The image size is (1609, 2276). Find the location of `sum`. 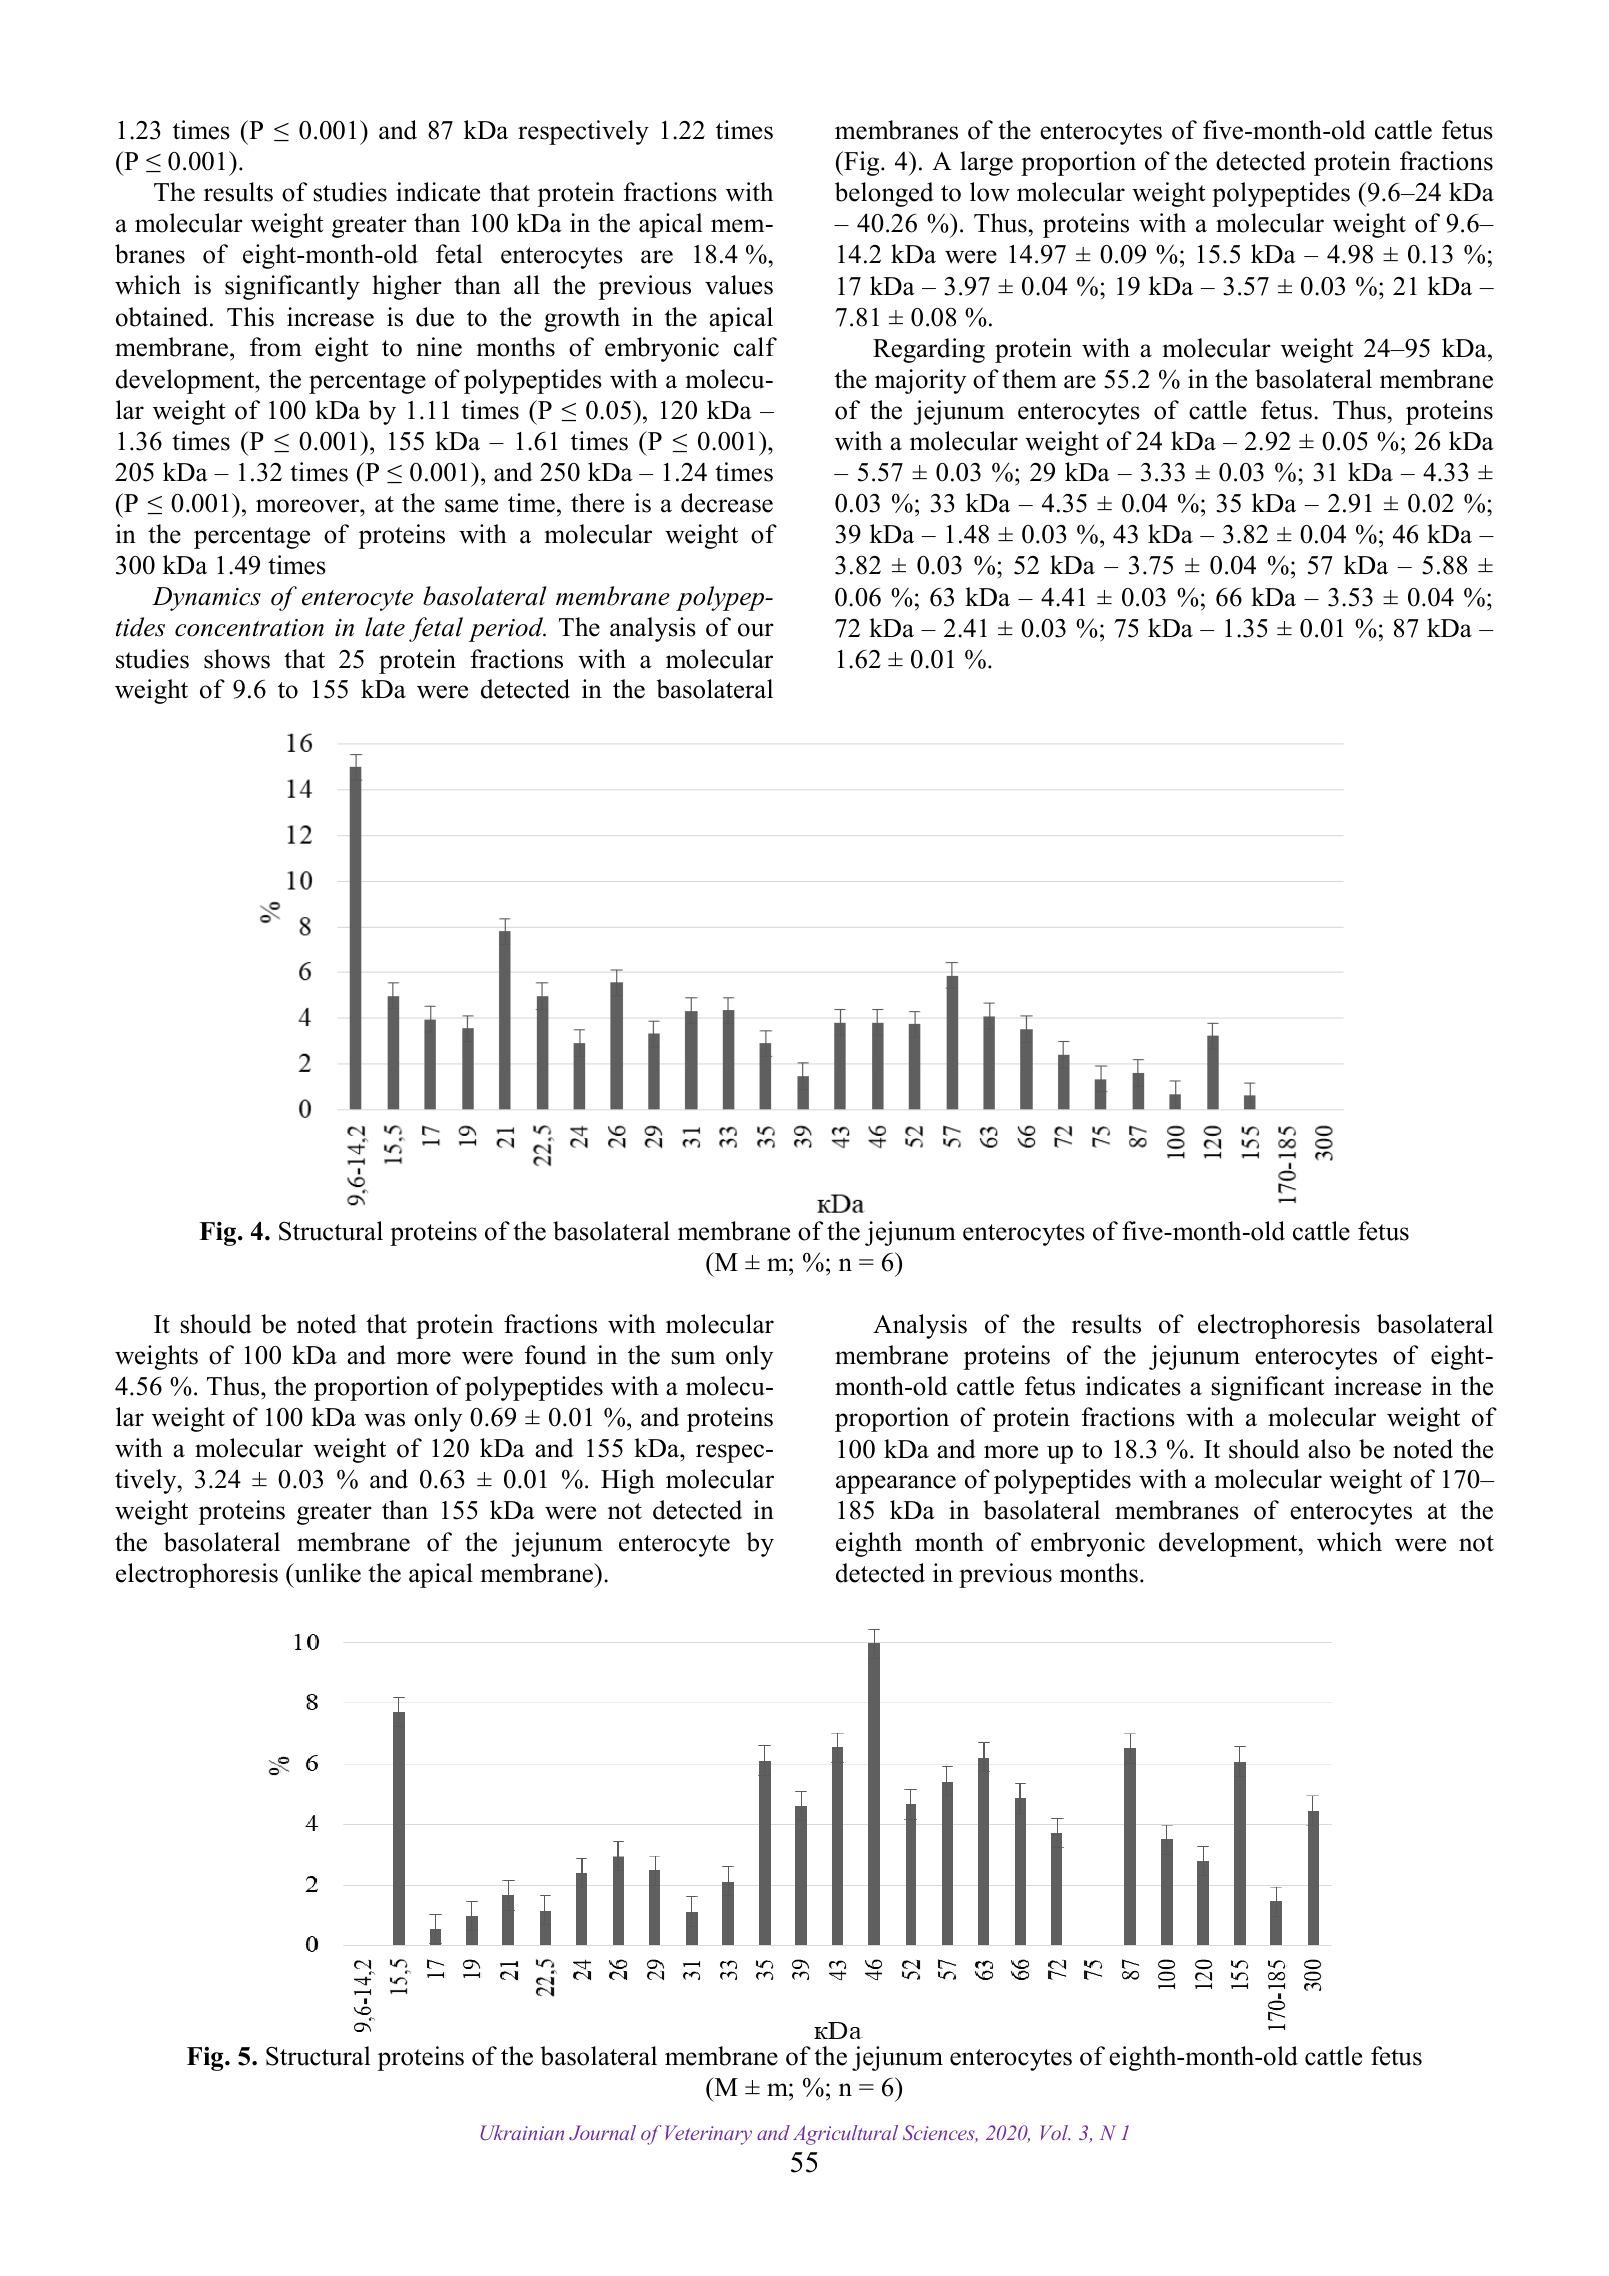

sum is located at coordinates (693, 1358).
